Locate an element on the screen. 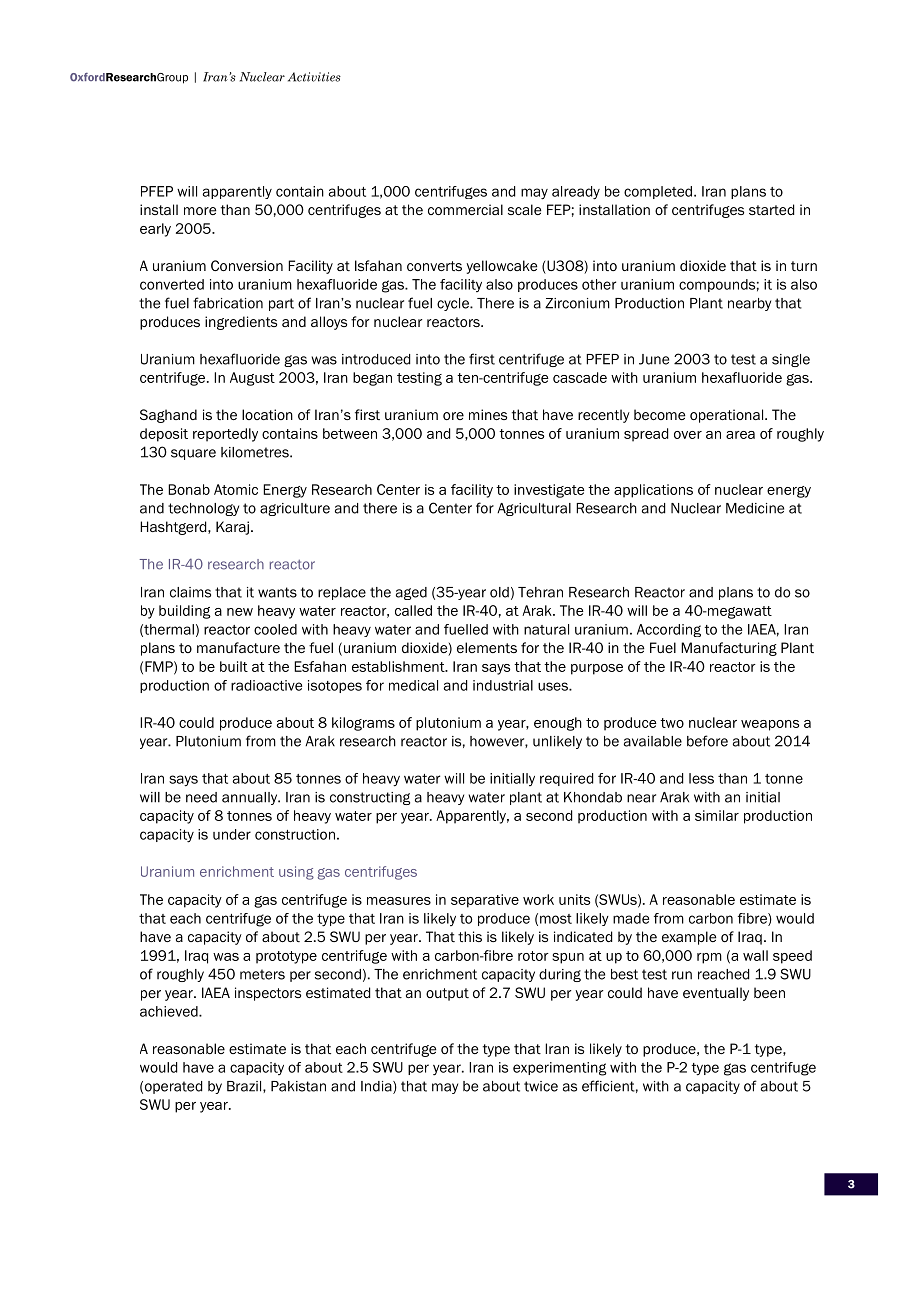  Brazil is located at coordinates (245, 1086).
